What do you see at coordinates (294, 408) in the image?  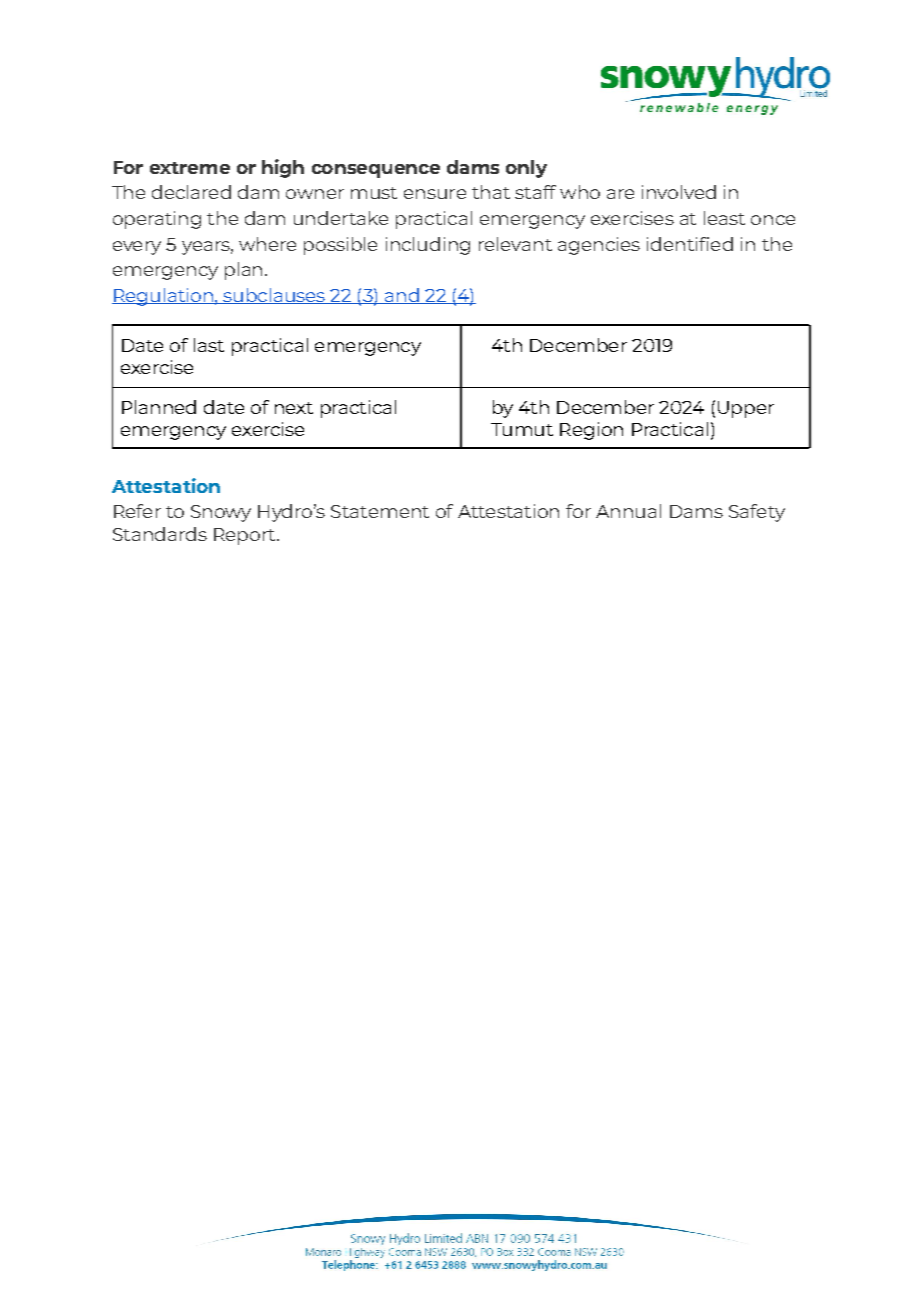 I see `next` at bounding box center [294, 408].
